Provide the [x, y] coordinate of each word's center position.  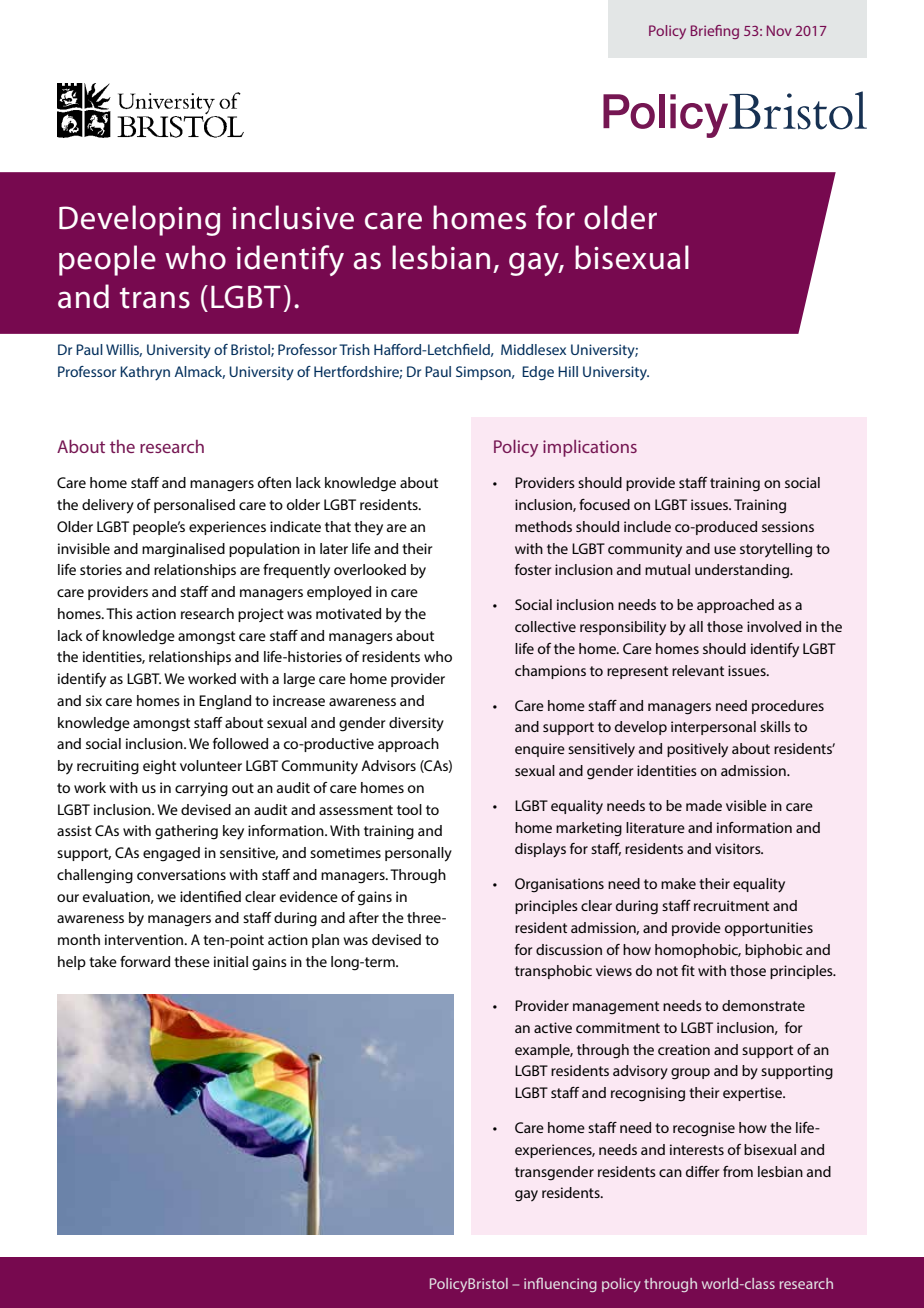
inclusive [293, 217]
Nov [779, 30]
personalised [194, 506]
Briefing [715, 32]
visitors [739, 848]
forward [145, 961]
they [368, 528]
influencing [560, 1284]
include [647, 526]
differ [702, 1171]
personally [418, 854]
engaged [171, 854]
